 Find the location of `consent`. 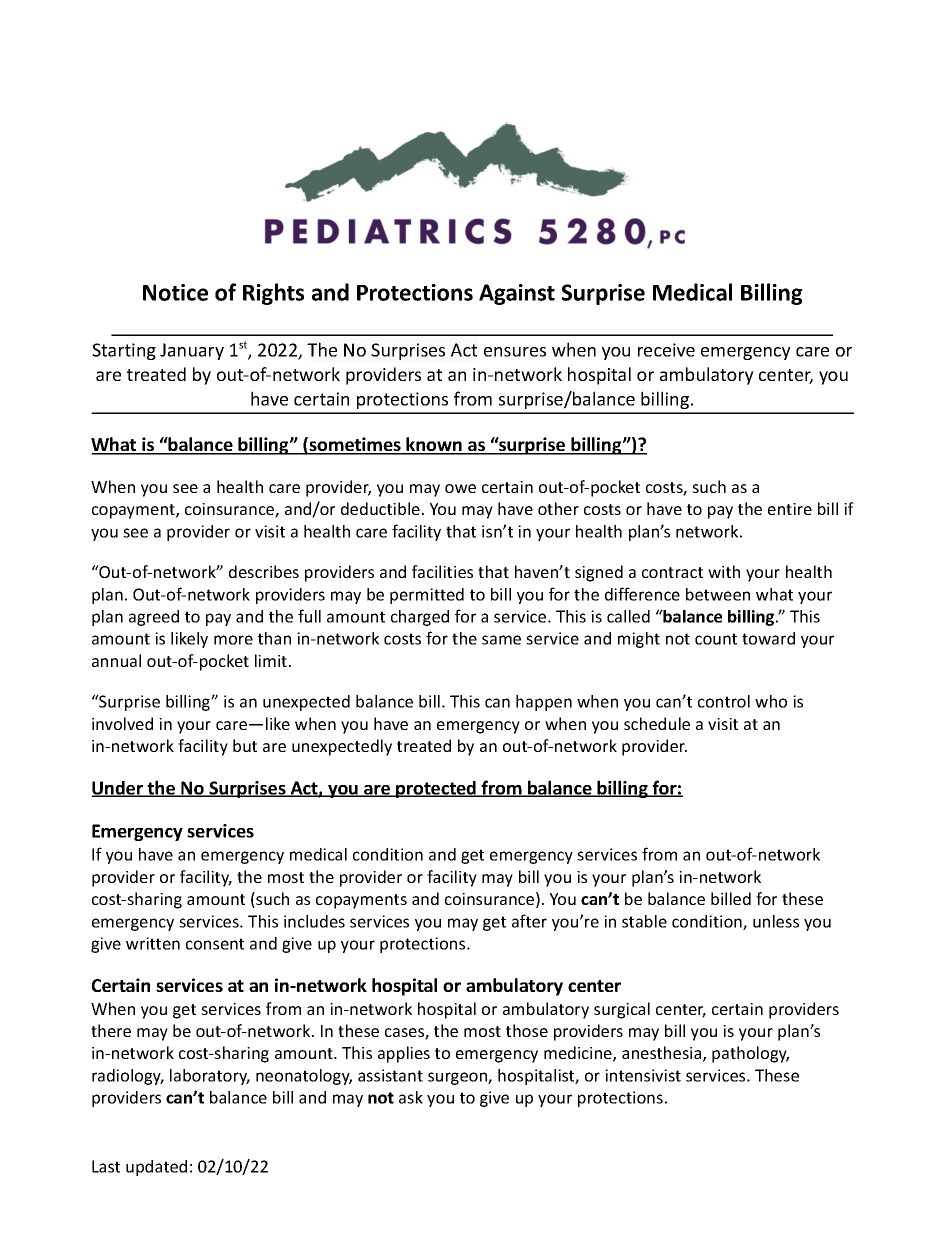

consent is located at coordinates (215, 944).
